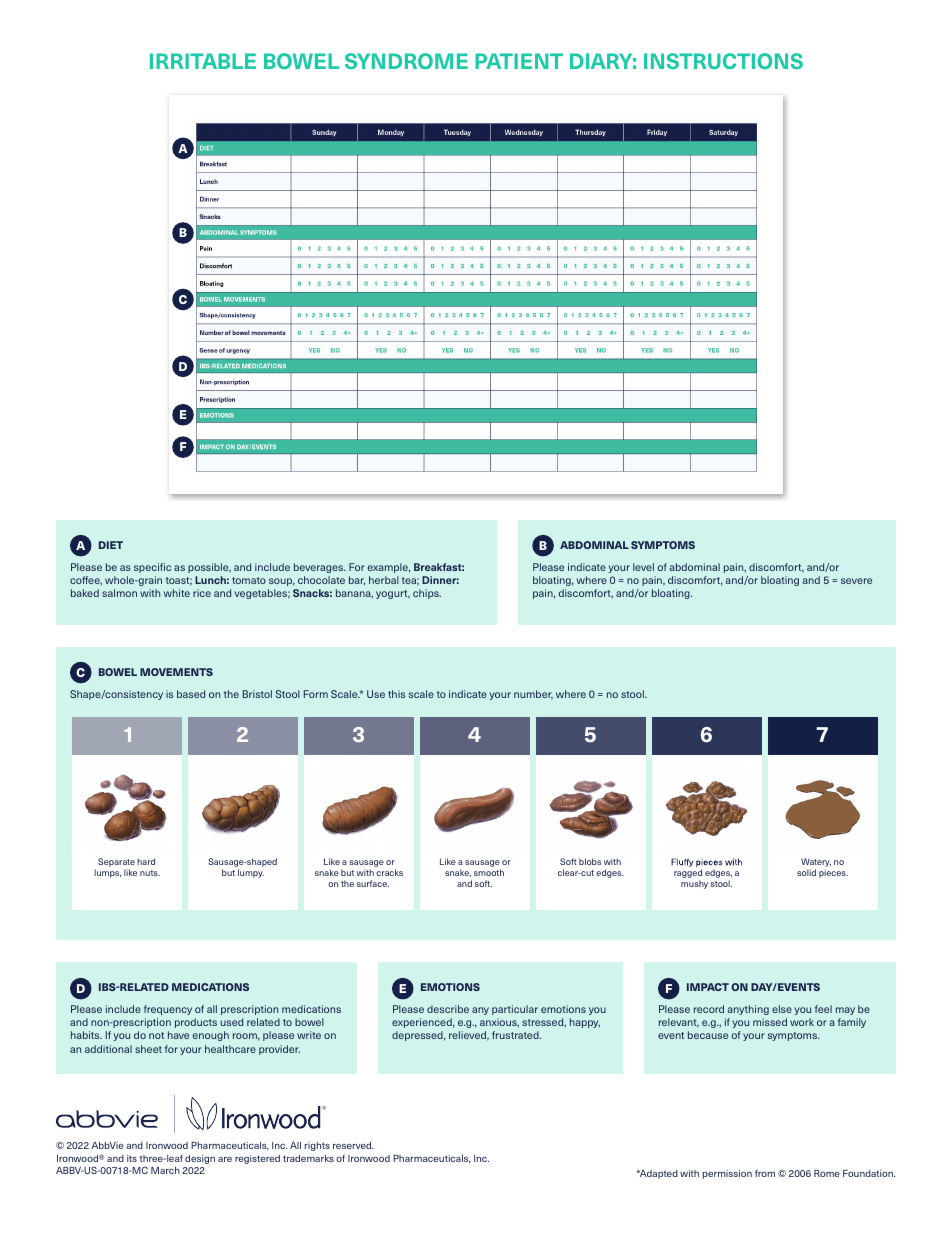 This screenshot has width=952, height=1233. I want to click on IRRITABLE, so click(203, 61).
